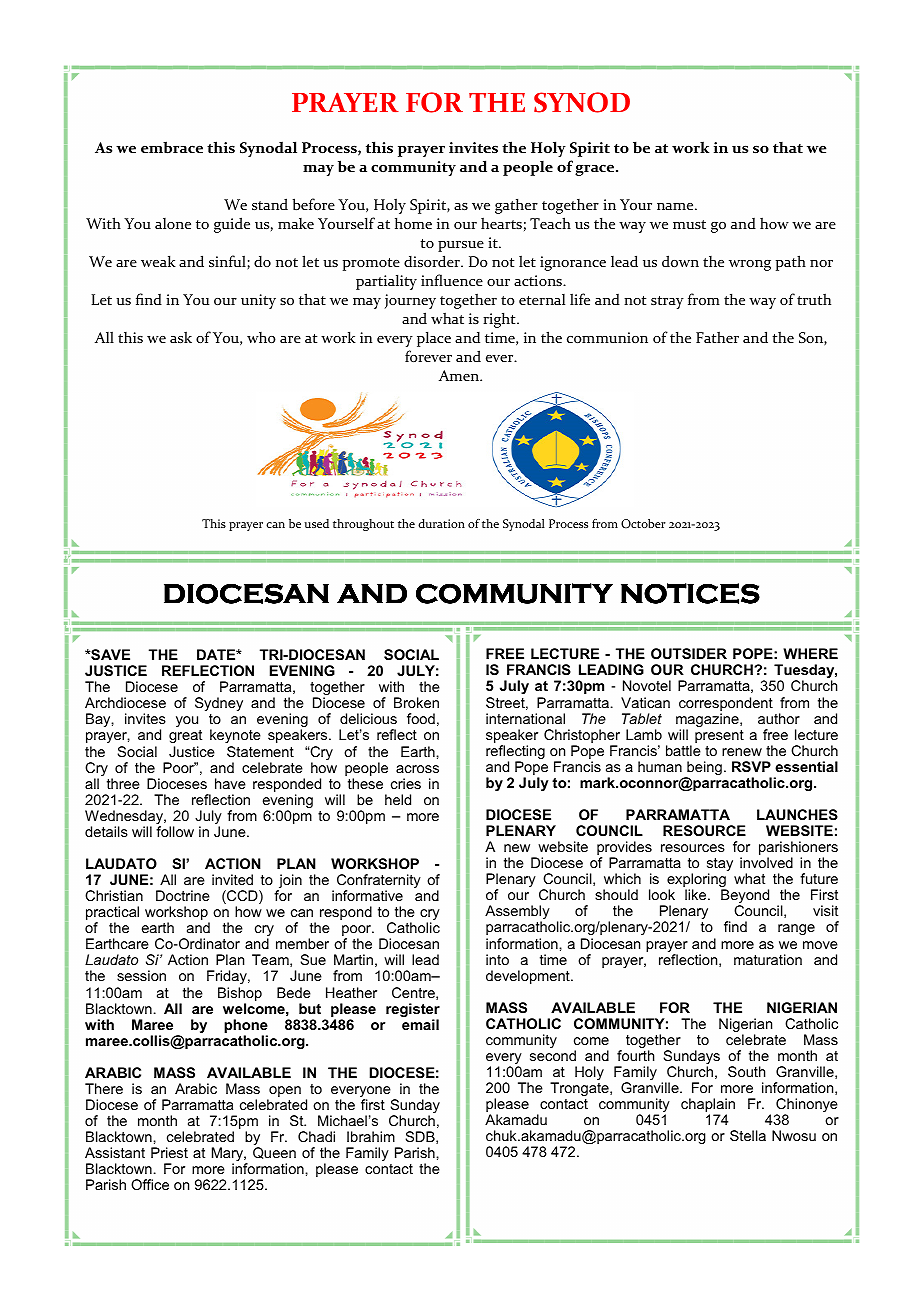 The width and height of the screenshot is (924, 1308). What do you see at coordinates (516, 206) in the screenshot?
I see `gather` at bounding box center [516, 206].
